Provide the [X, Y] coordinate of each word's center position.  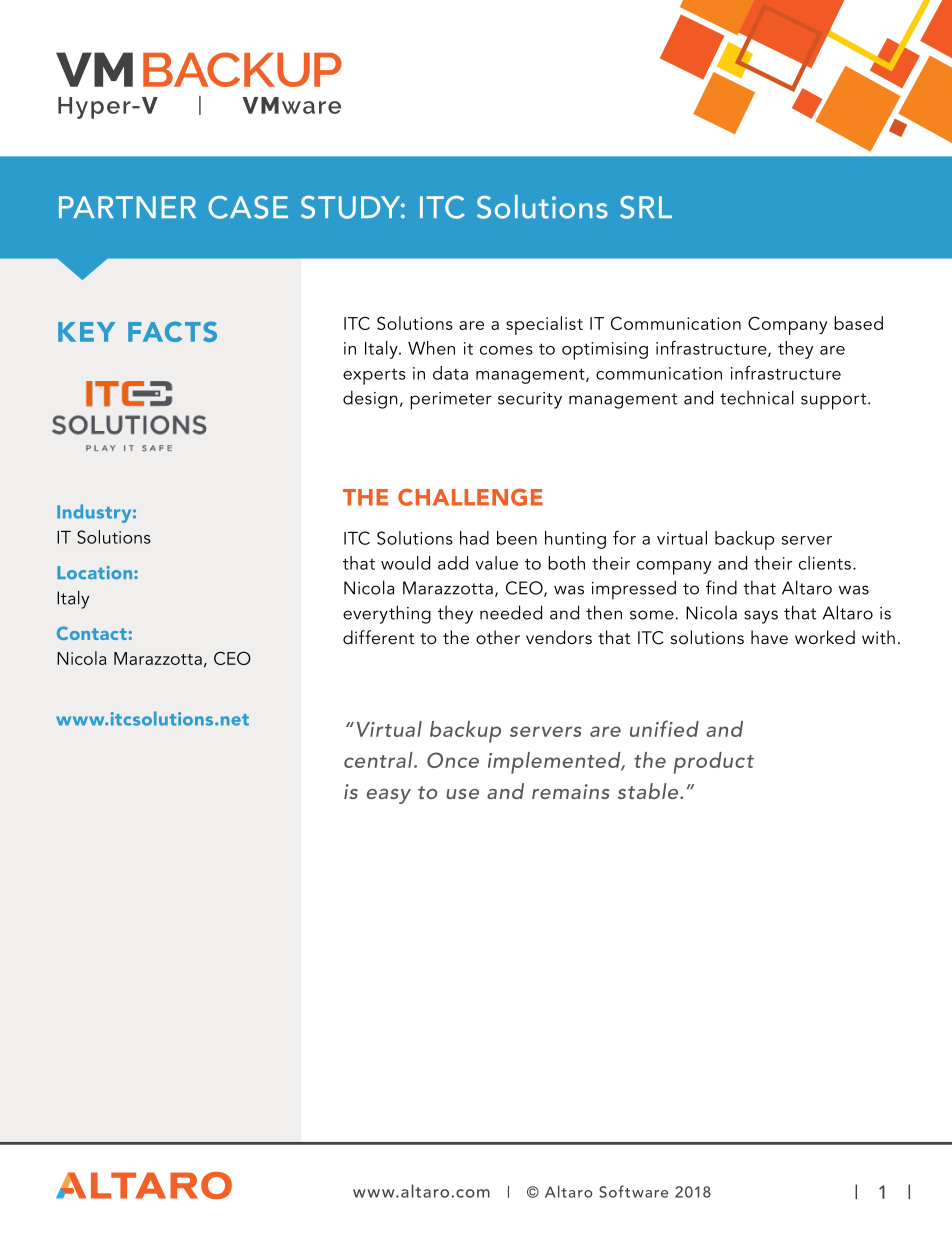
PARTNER [127, 207]
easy [389, 796]
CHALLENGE [470, 497]
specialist [544, 325]
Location [96, 572]
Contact [92, 633]
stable [649, 791]
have [769, 637]
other [498, 637]
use [462, 794]
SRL [646, 207]
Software [633, 1191]
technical [757, 397]
